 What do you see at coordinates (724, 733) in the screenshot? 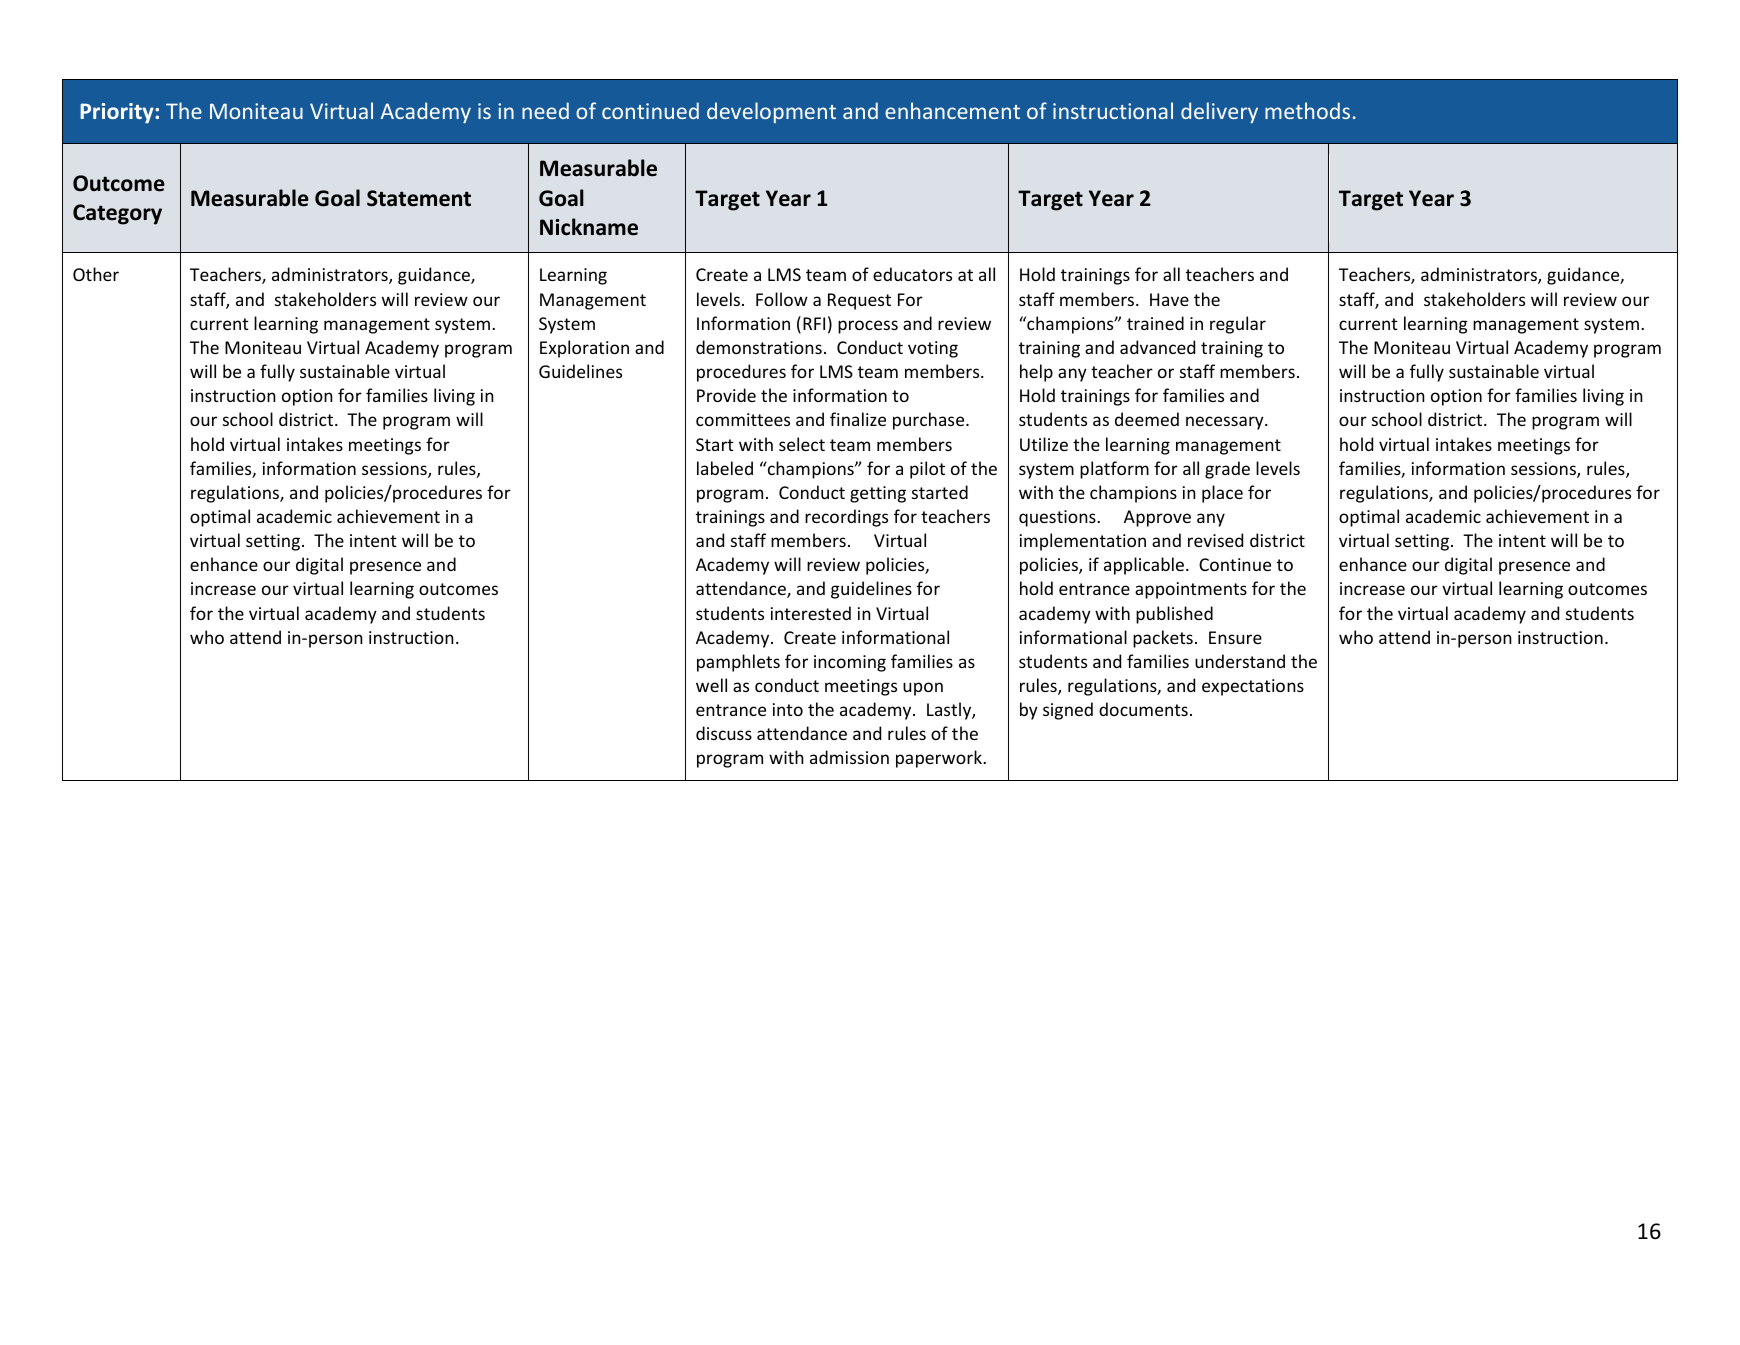
I see `discuss` at bounding box center [724, 733].
